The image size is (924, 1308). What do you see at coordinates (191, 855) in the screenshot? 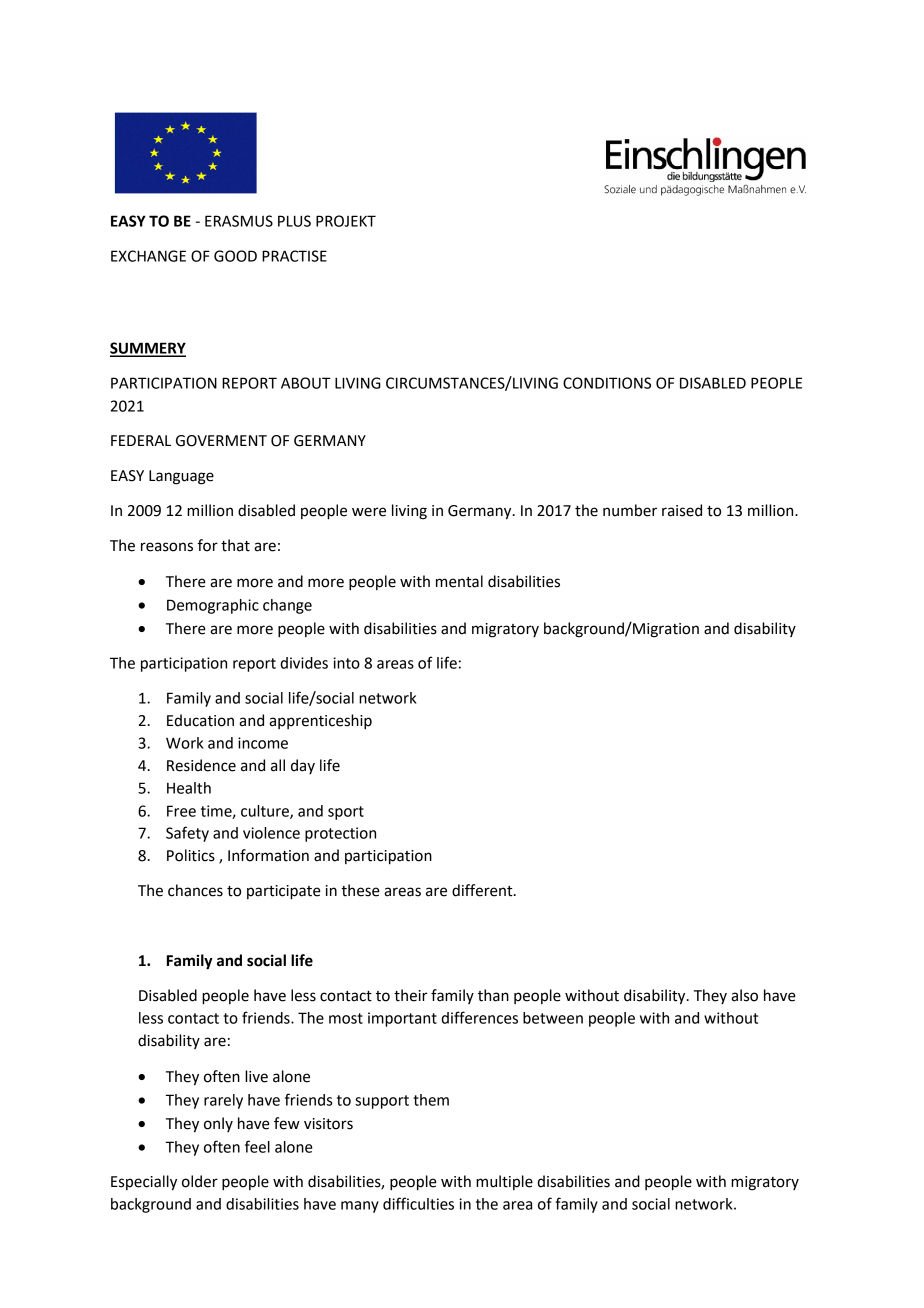
I see `Politics` at bounding box center [191, 855].
